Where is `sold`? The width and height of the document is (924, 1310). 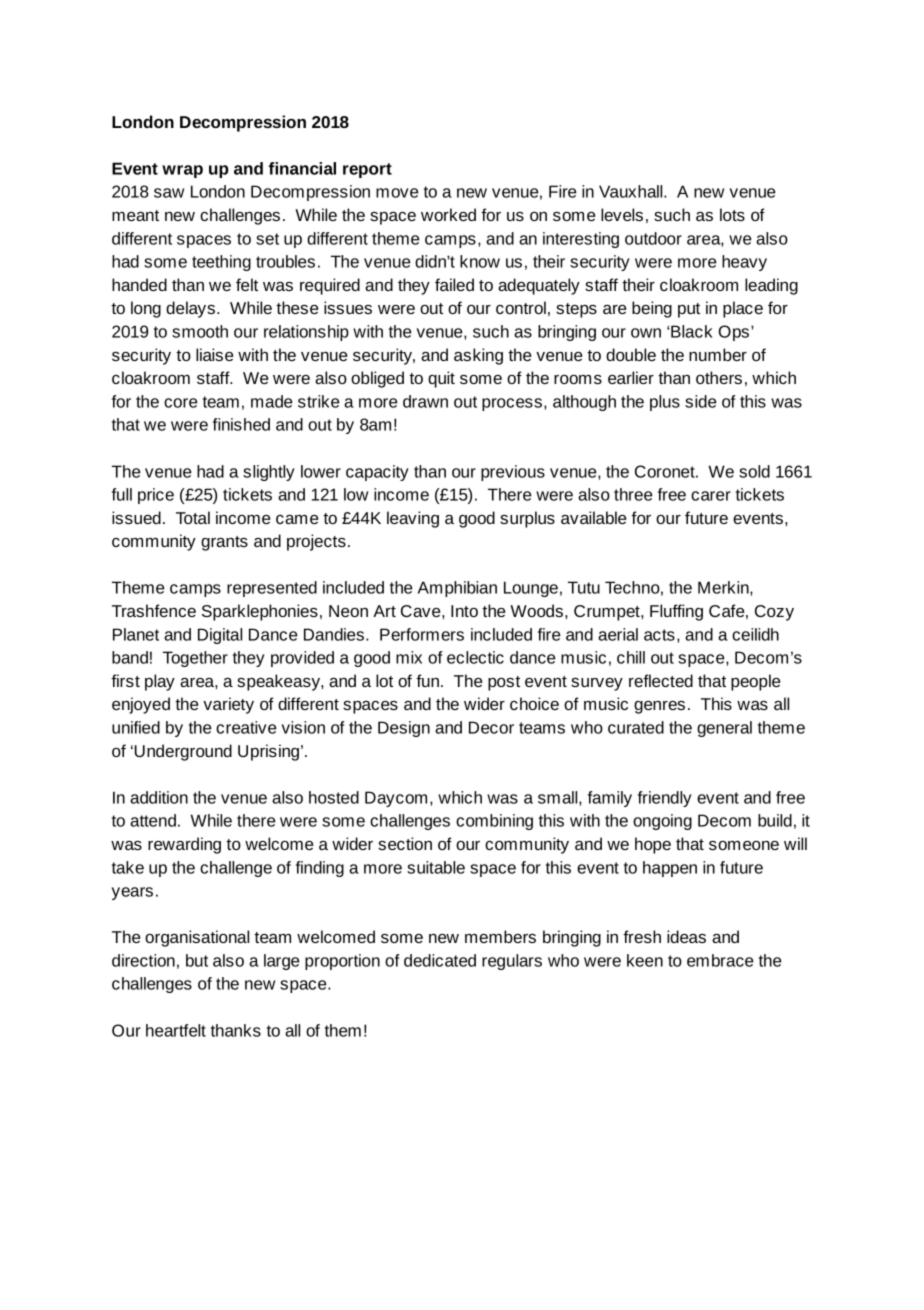
sold is located at coordinates (754, 471).
